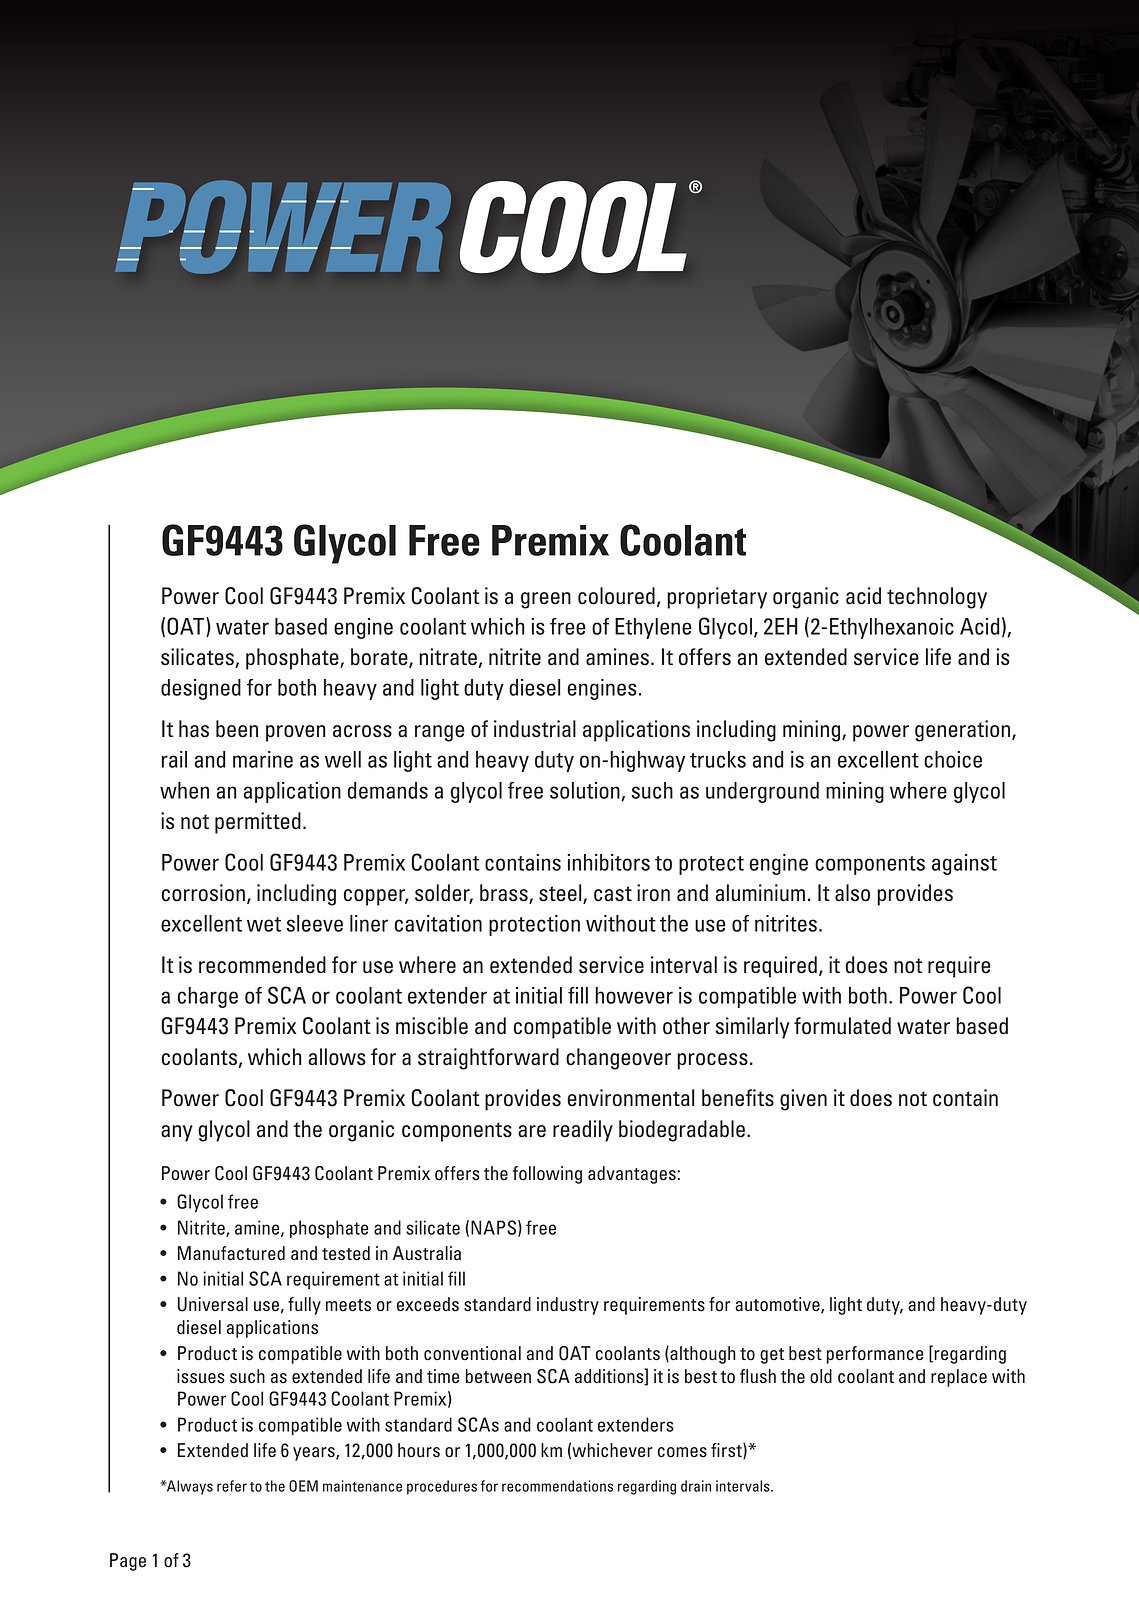 The width and height of the image is (1139, 1610). Describe the element at coordinates (696, 1486) in the image. I see `drain` at that location.
